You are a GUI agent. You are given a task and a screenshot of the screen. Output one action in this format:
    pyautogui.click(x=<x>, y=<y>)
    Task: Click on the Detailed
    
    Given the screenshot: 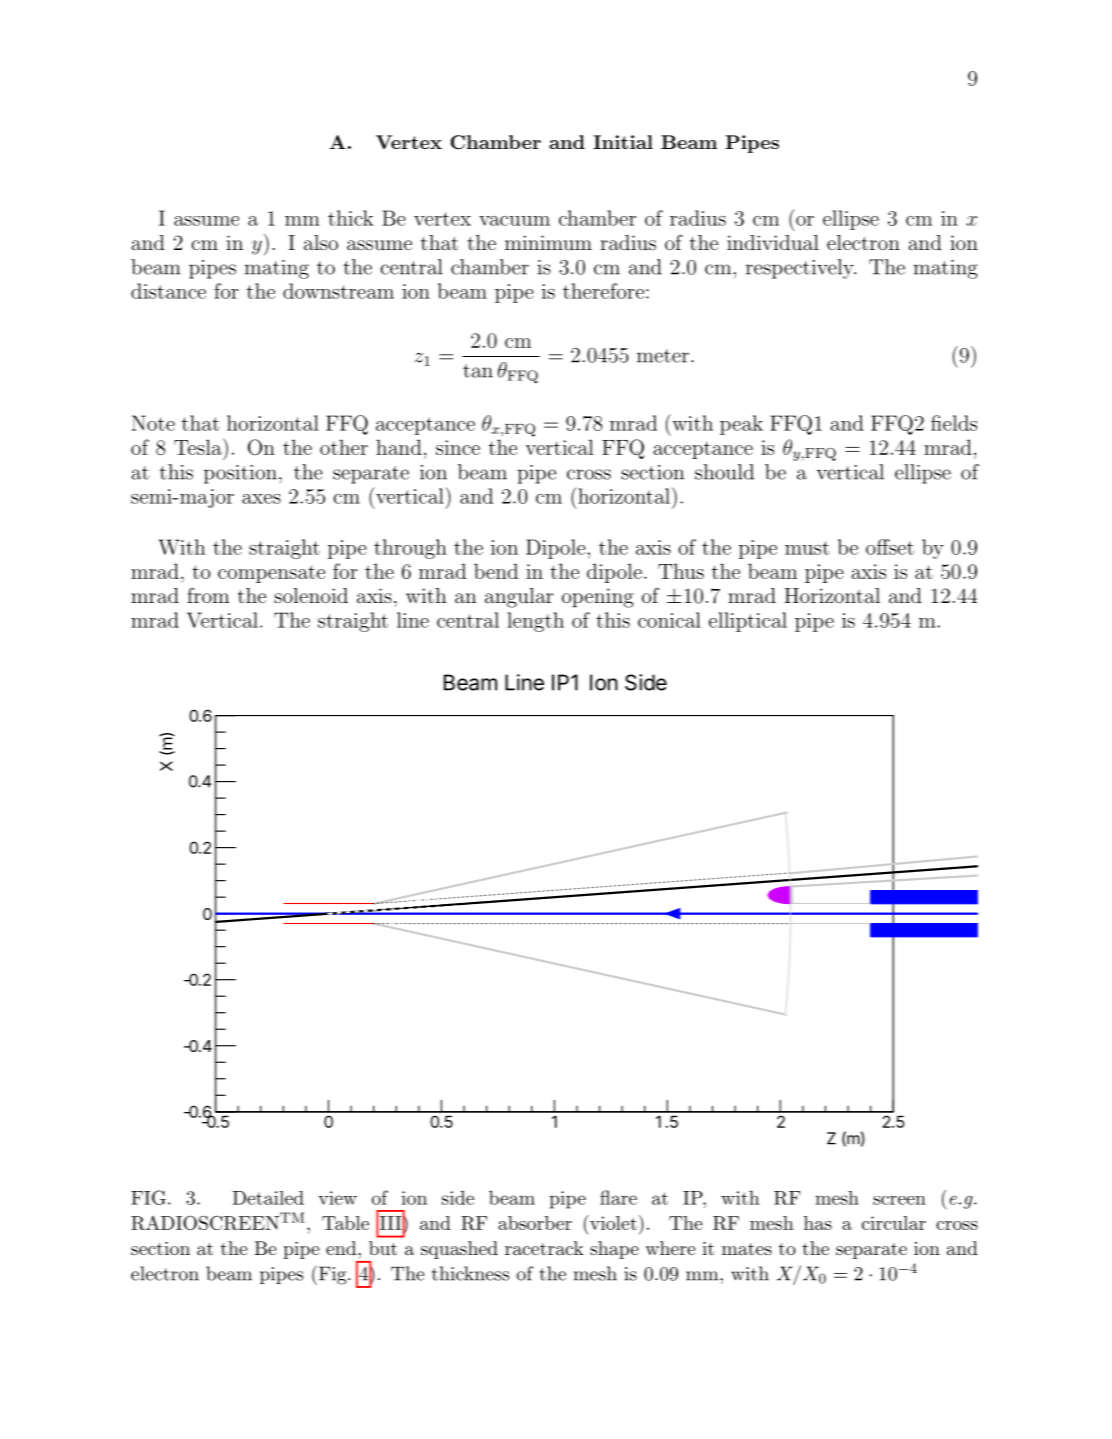 What is the action you would take?
    pyautogui.click(x=268, y=1198)
